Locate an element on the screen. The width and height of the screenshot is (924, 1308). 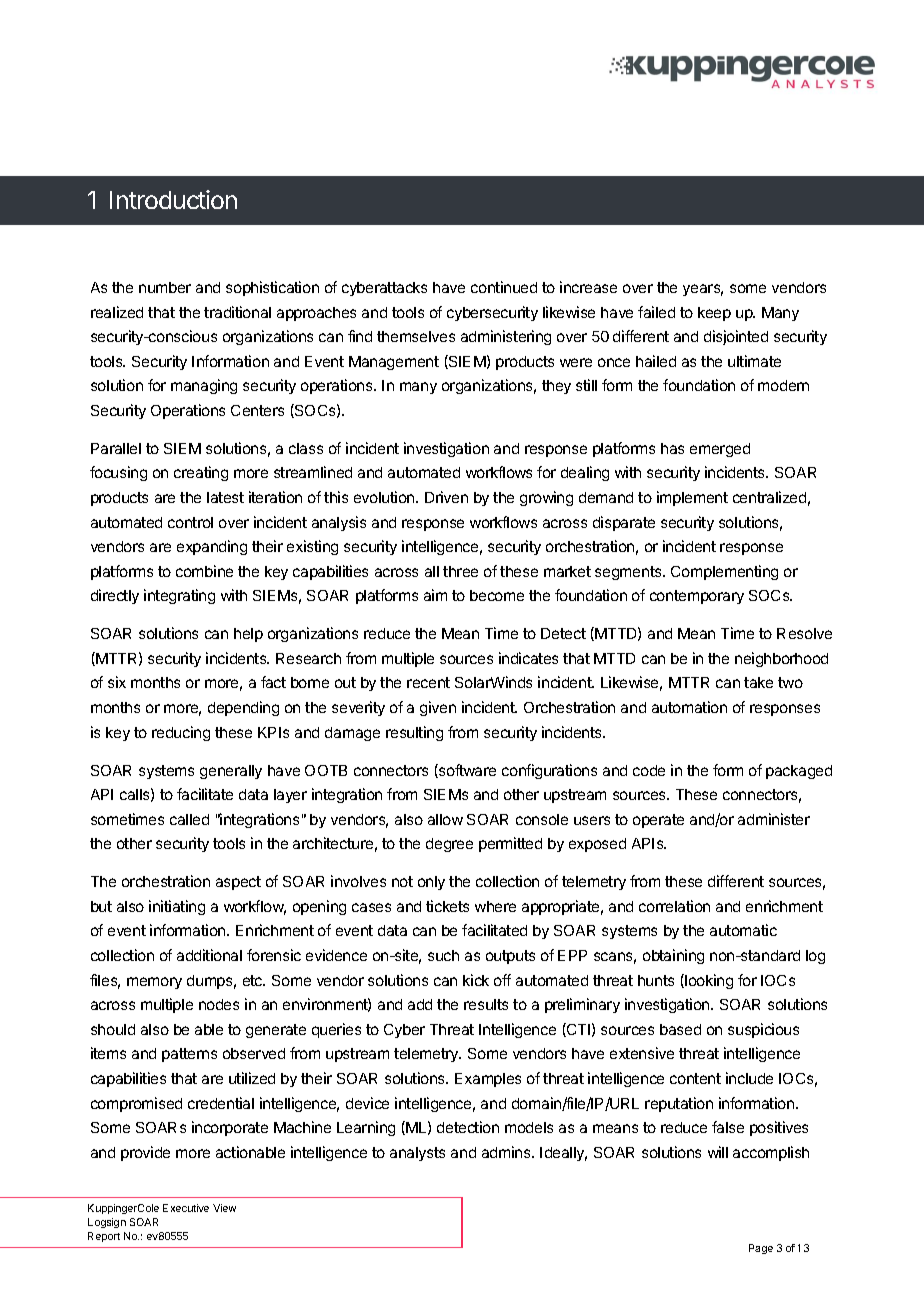
managing is located at coordinates (204, 386).
